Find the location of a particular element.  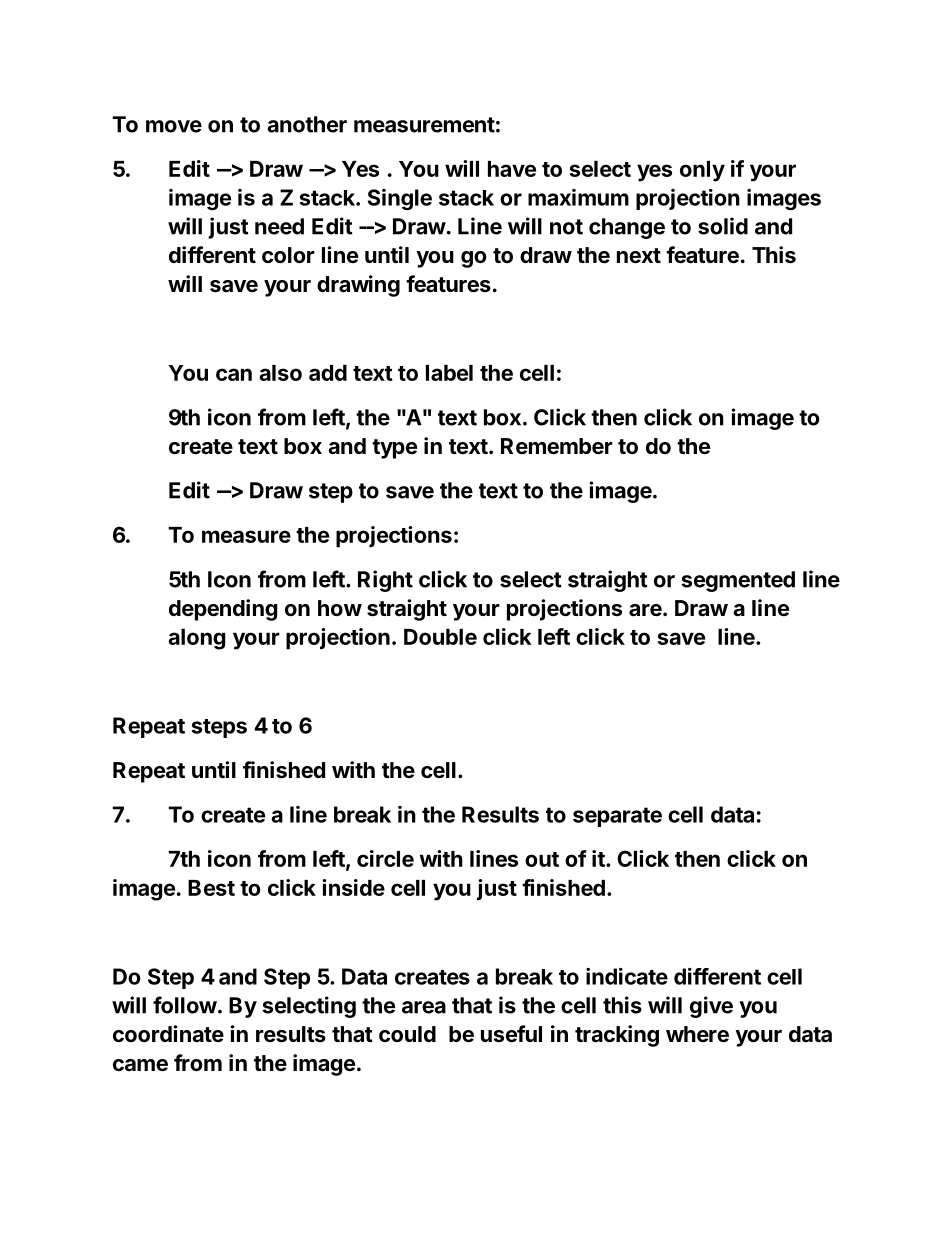

coordinate is located at coordinates (168, 1034).
